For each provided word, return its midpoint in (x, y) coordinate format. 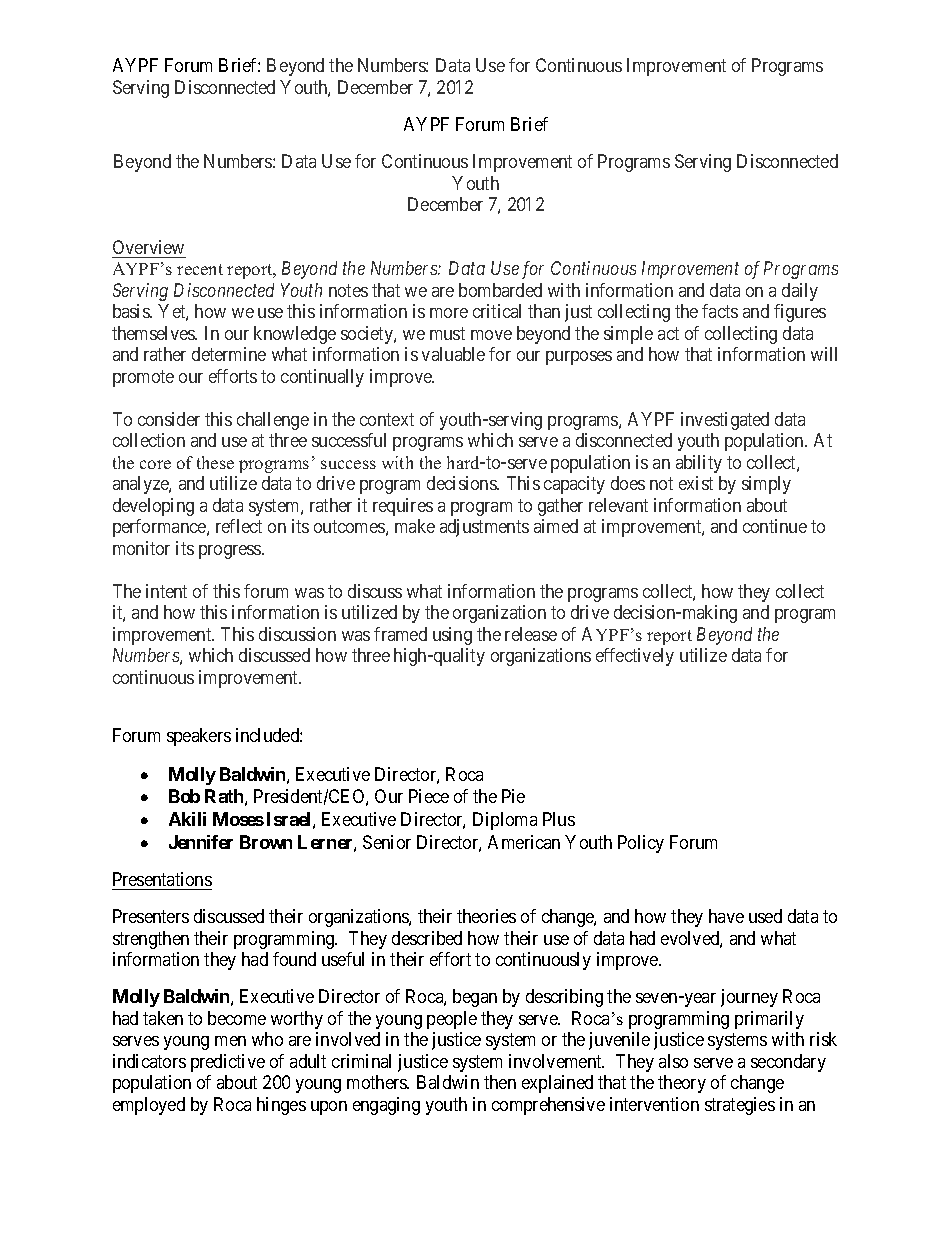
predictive (228, 1063)
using (452, 636)
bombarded (500, 290)
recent (200, 269)
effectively (635, 657)
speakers (199, 737)
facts (720, 311)
